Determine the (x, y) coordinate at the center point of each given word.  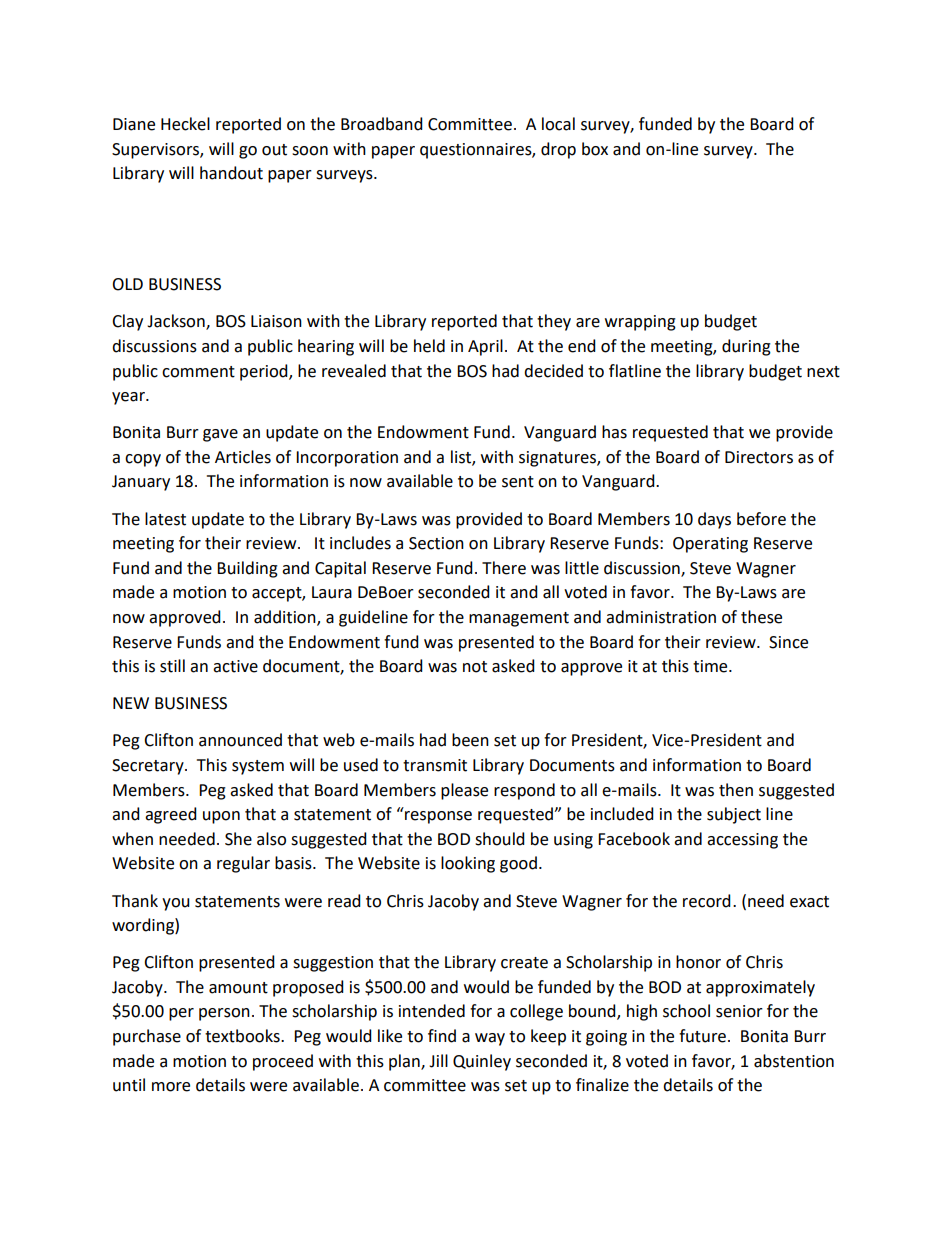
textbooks (243, 1036)
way (490, 1039)
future (702, 1036)
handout (231, 173)
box (595, 149)
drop (558, 150)
